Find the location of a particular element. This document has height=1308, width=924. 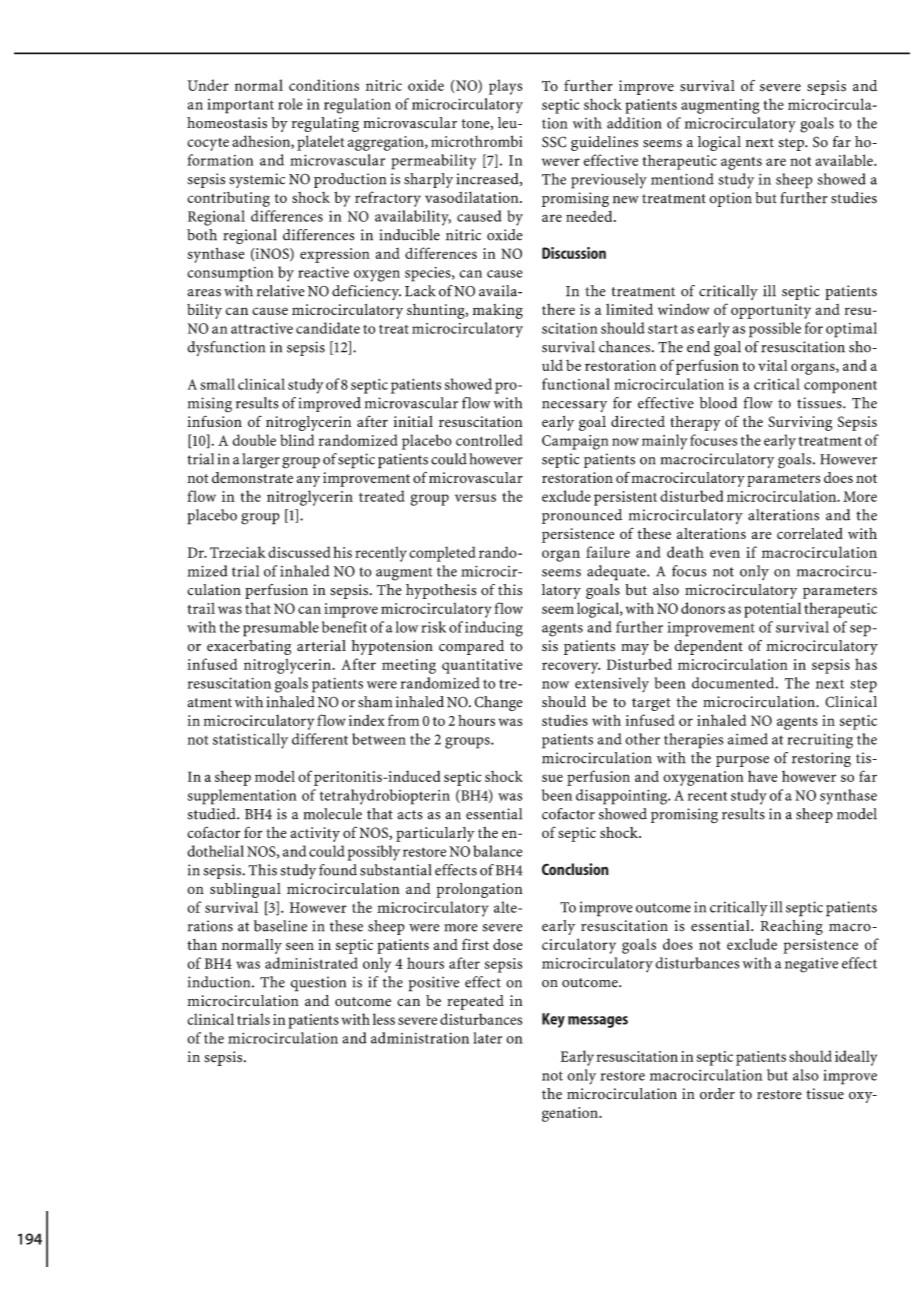

later is located at coordinates (487, 1038).
